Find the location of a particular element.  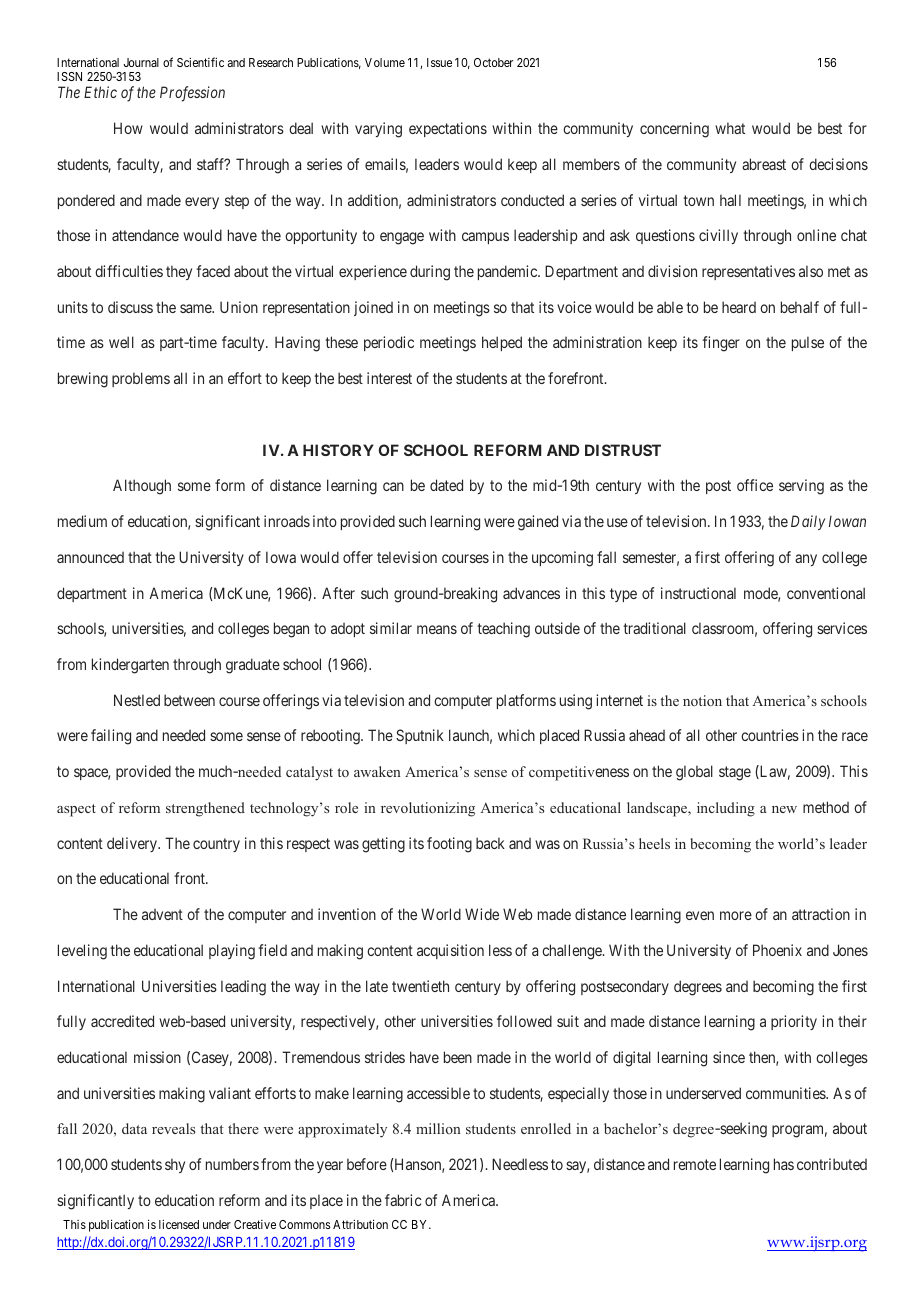

Profession is located at coordinates (192, 94).
